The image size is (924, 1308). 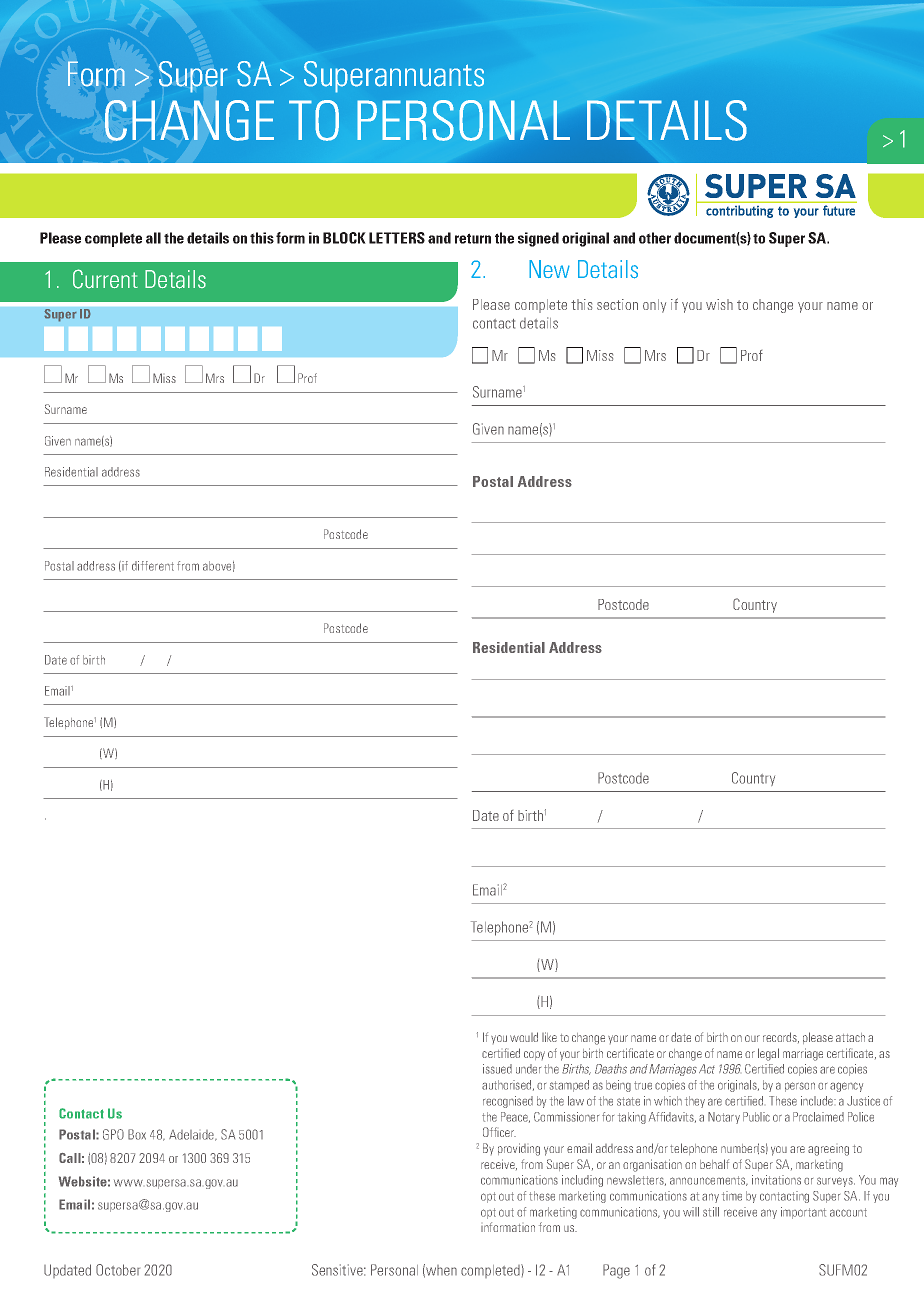 I want to click on return, so click(x=473, y=238).
